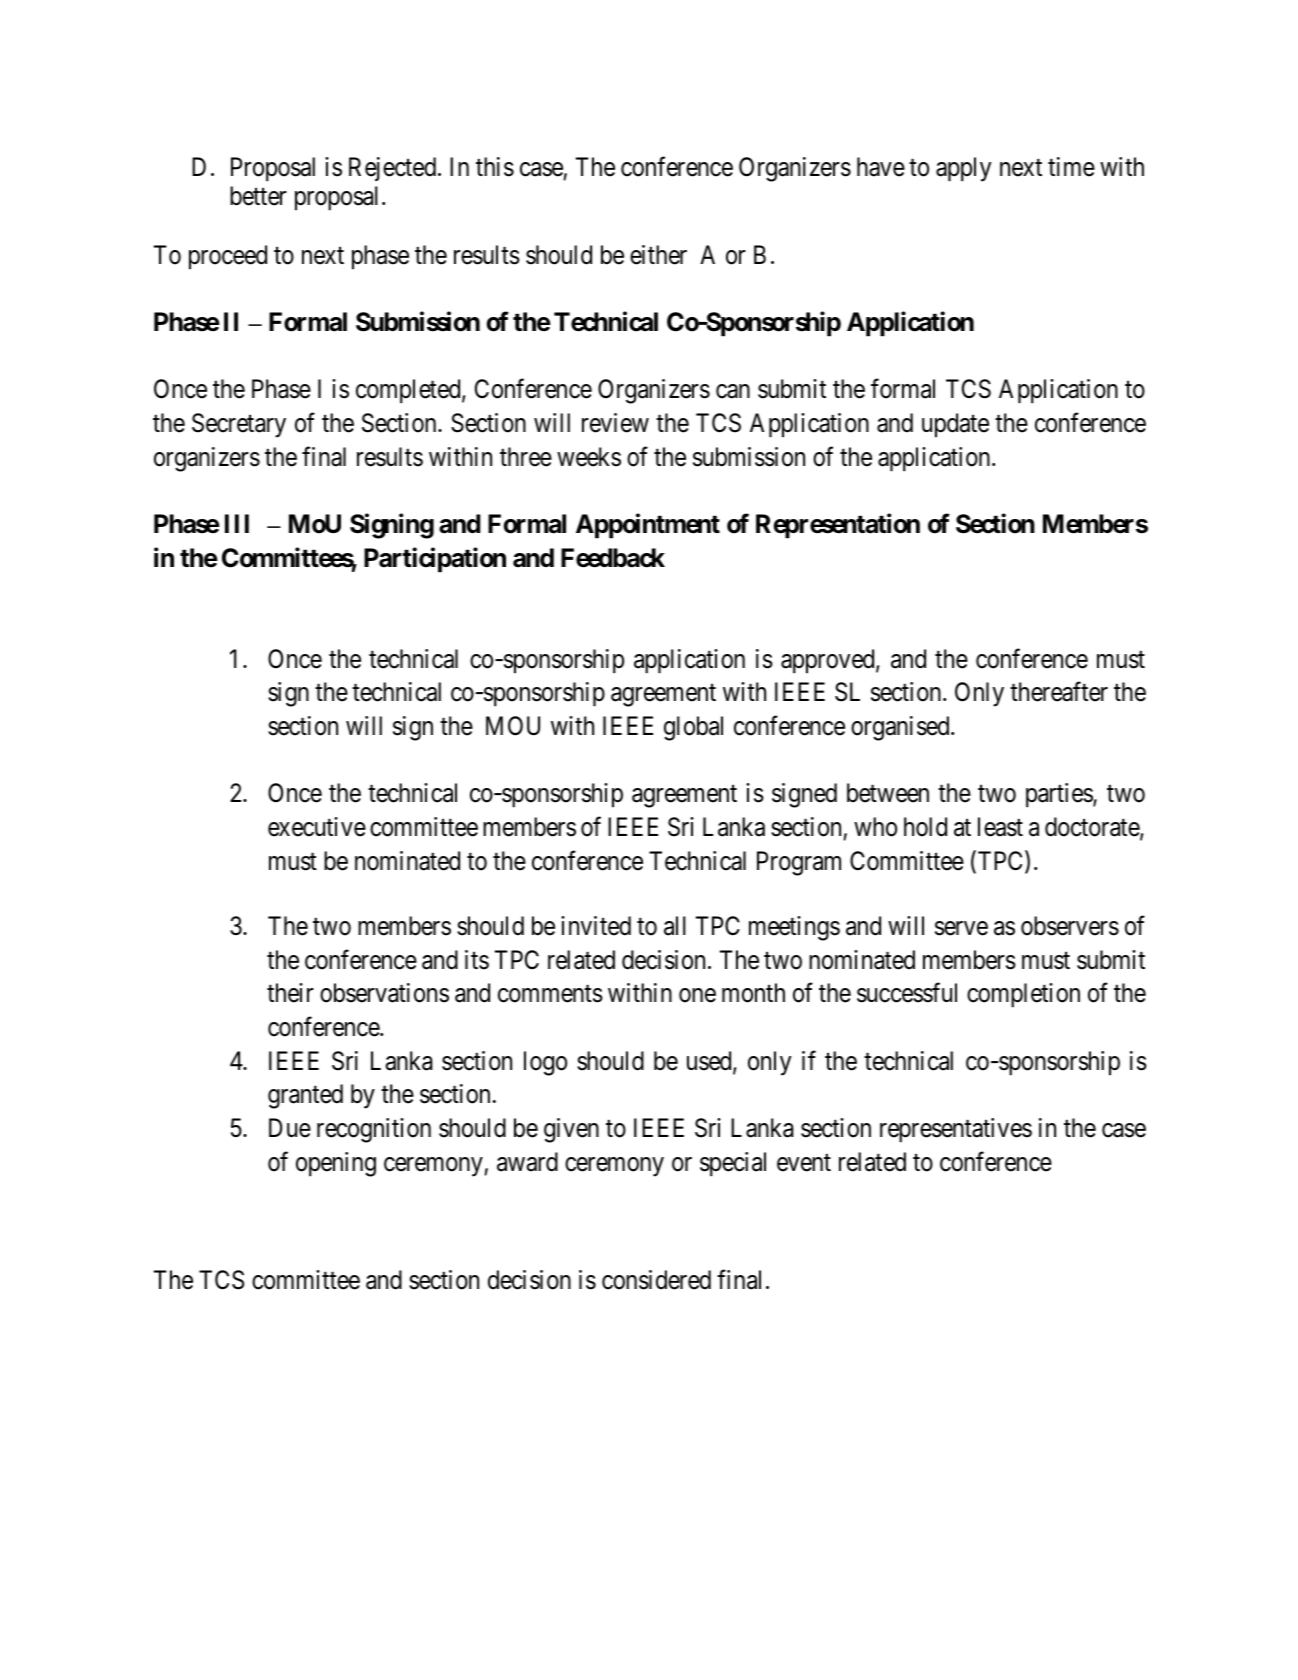 The height and width of the page is (1680, 1298). Describe the element at coordinates (656, 1280) in the page. I see `considered` at that location.
